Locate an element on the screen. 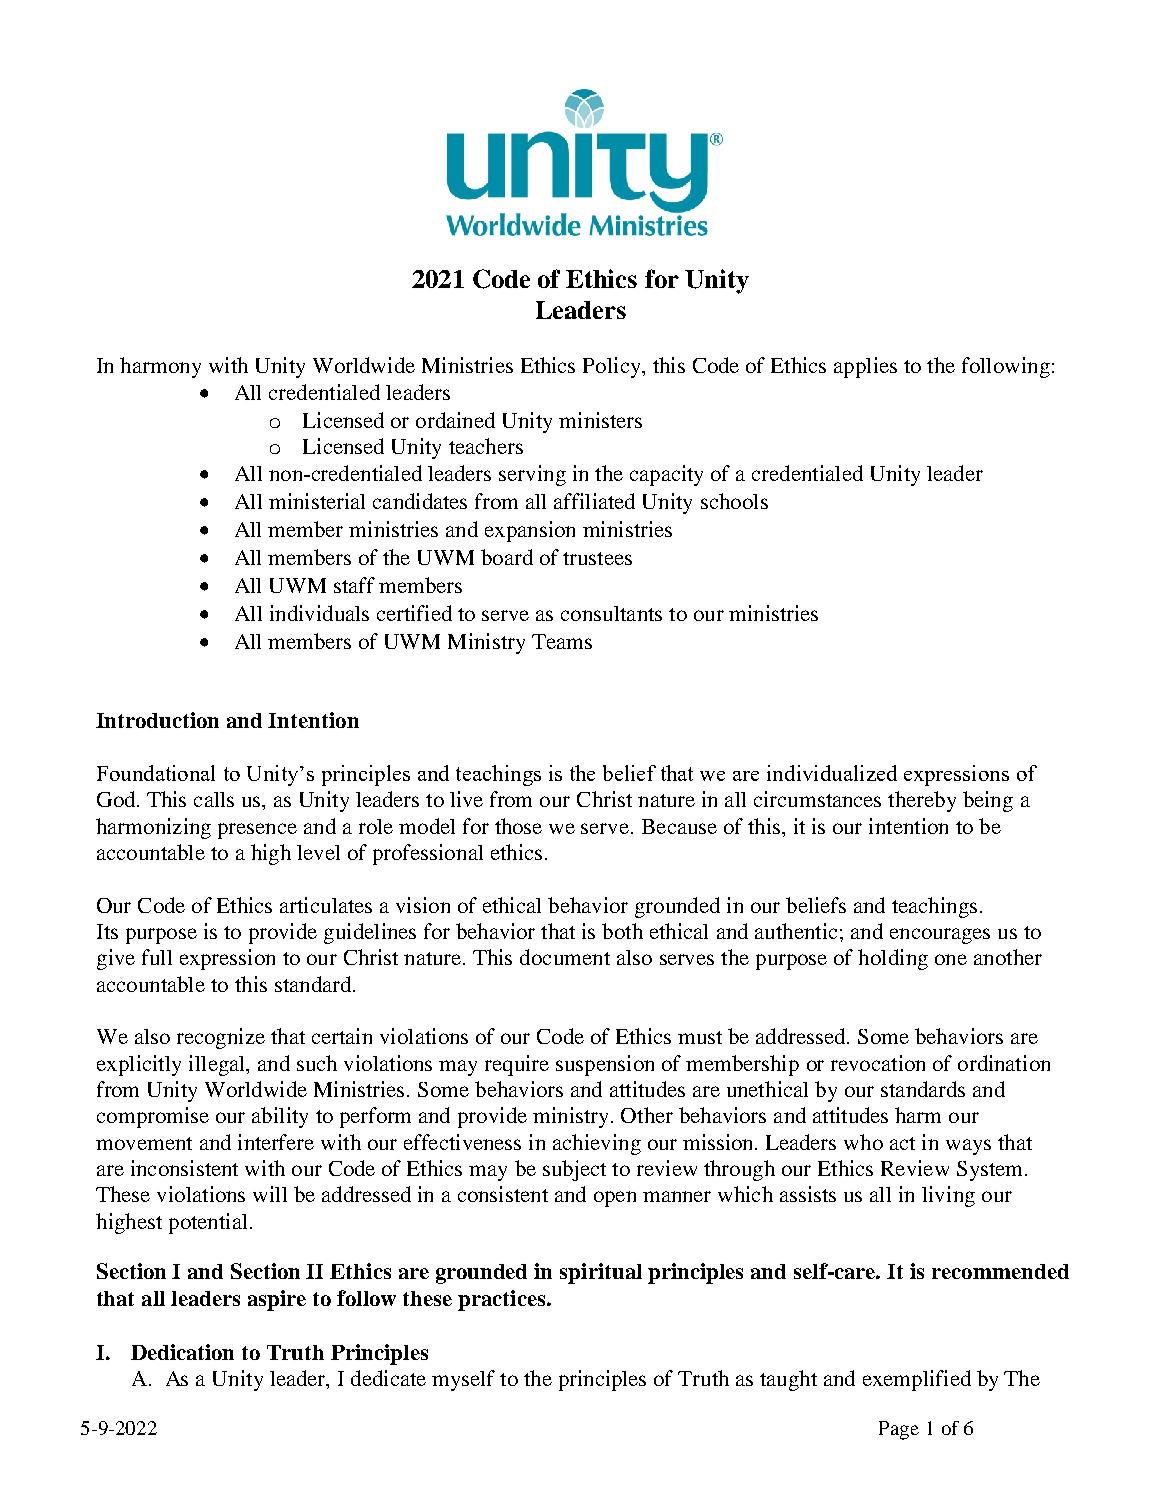 The height and width of the screenshot is (1512, 1168). encourages is located at coordinates (940, 936).
